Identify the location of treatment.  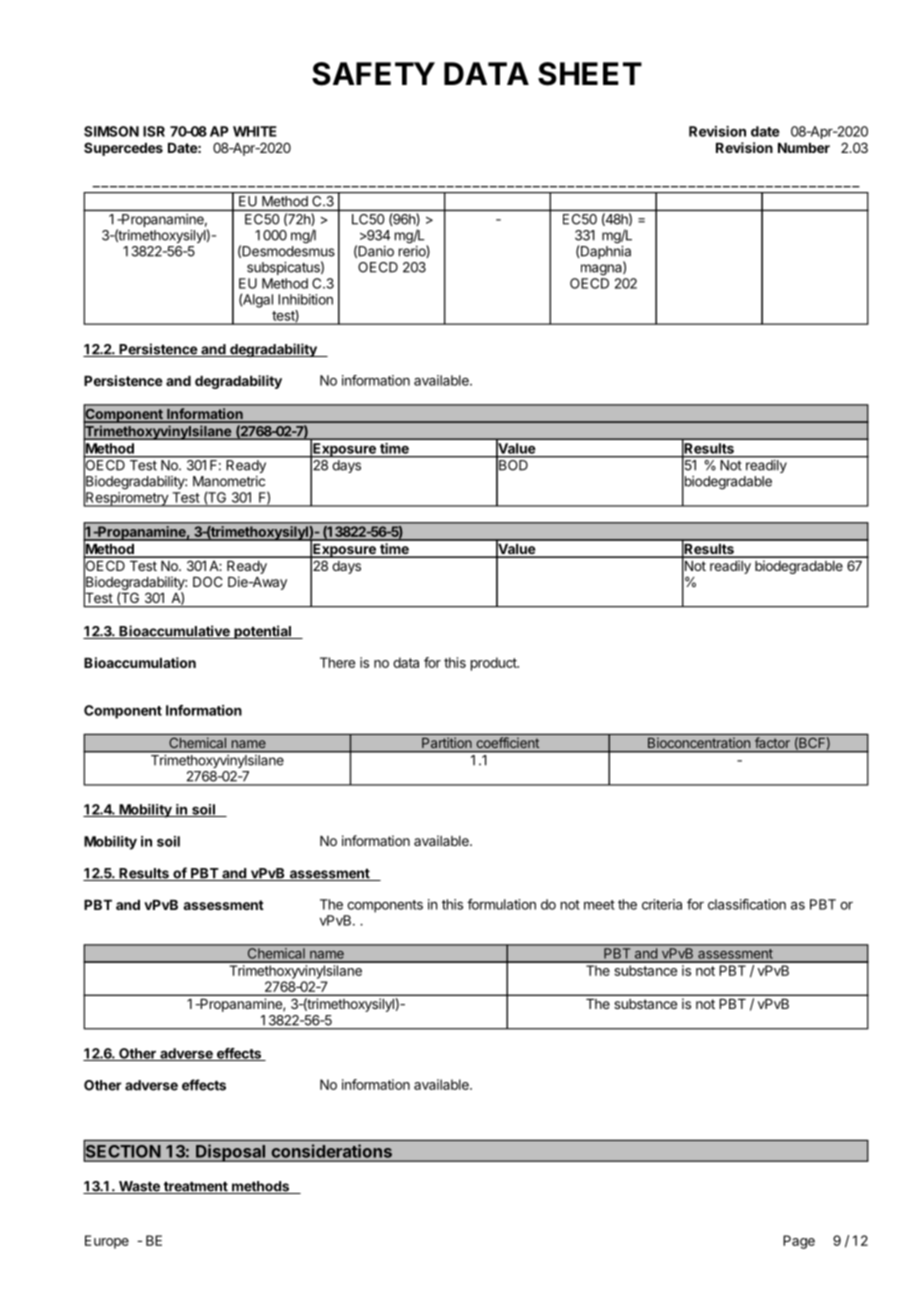
(195, 1187).
